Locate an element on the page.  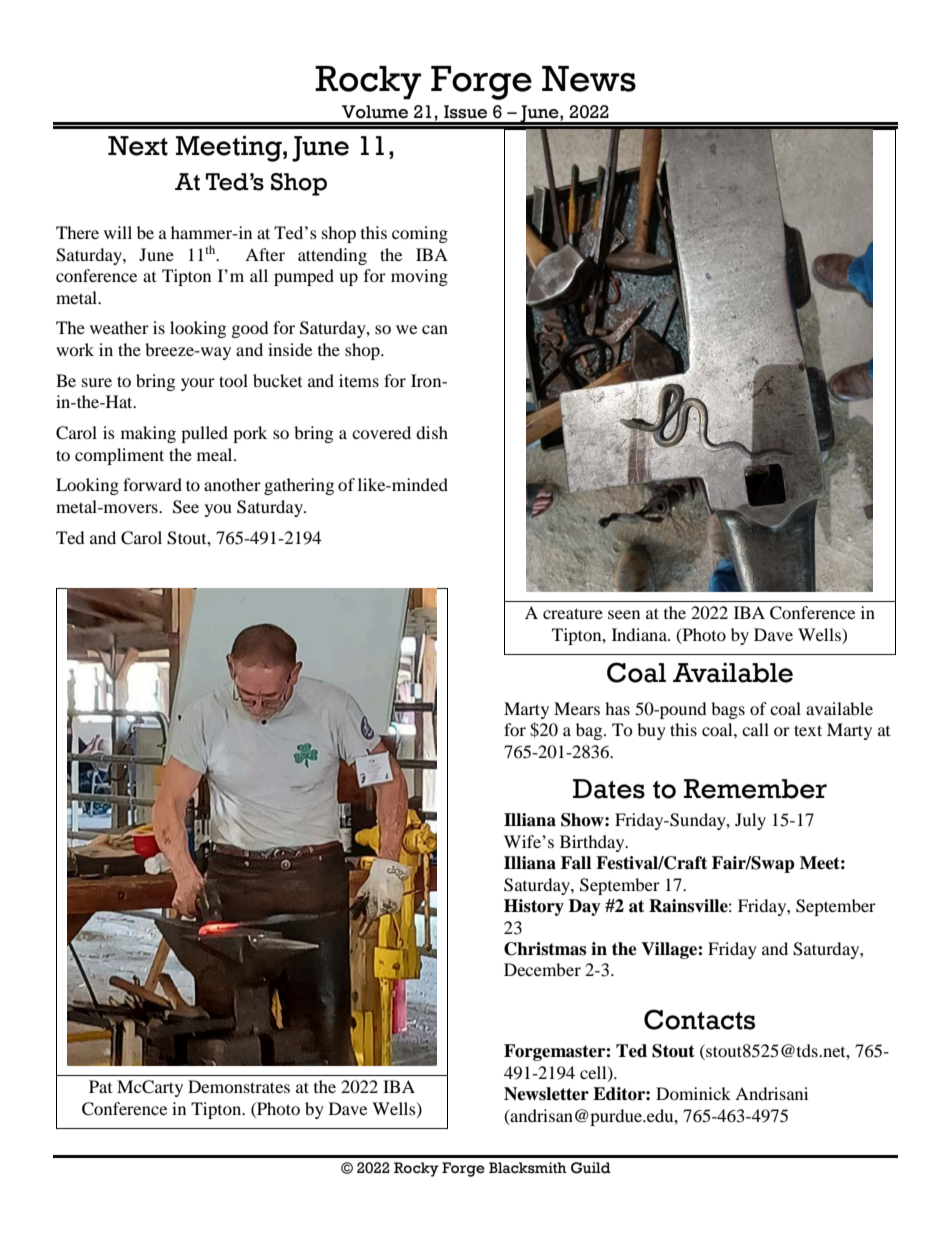
coming is located at coordinates (420, 234).
